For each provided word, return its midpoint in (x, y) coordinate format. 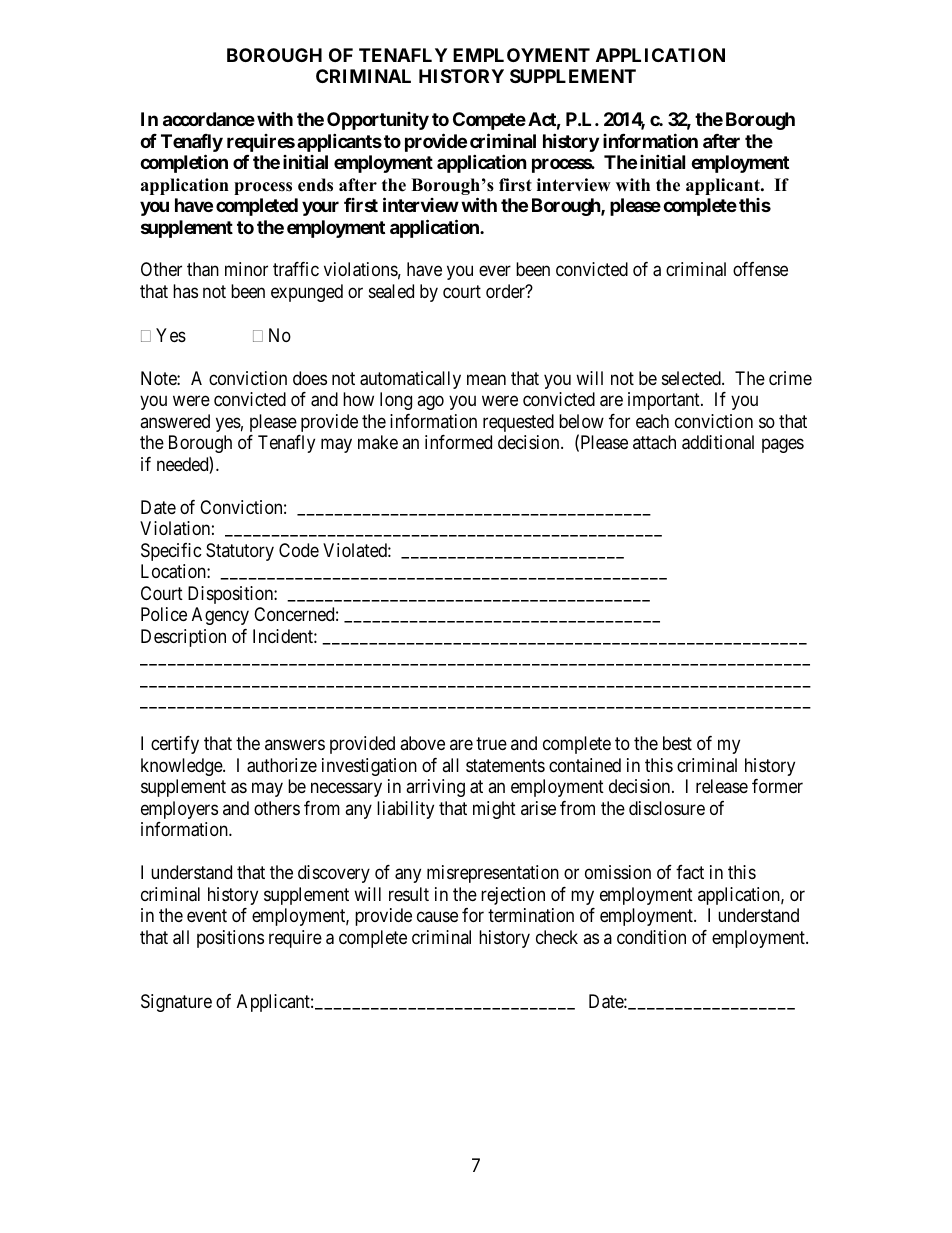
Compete (489, 121)
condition (651, 937)
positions (230, 939)
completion (184, 163)
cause (437, 917)
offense (760, 269)
